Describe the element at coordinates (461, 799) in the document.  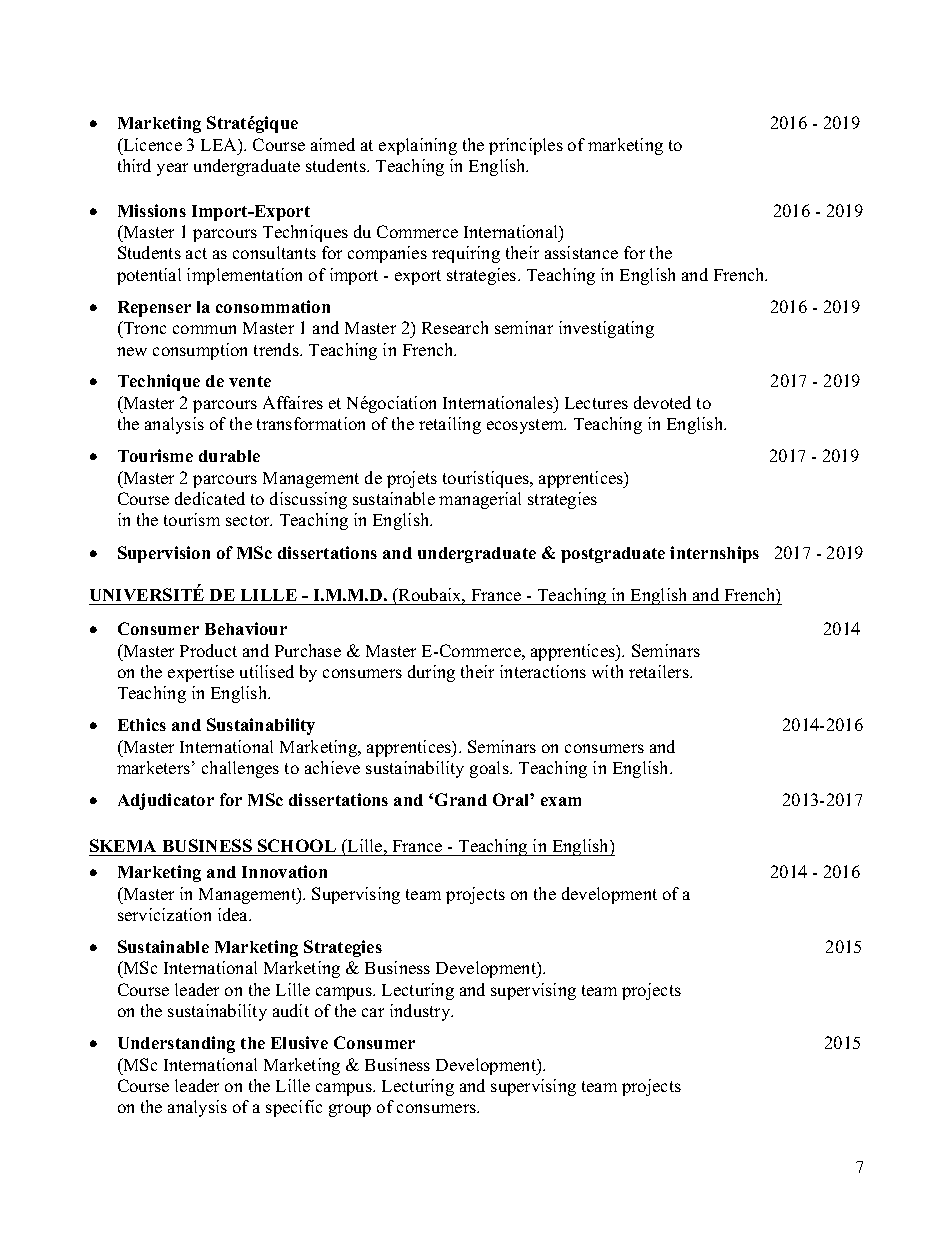
I see `Grand` at that location.
